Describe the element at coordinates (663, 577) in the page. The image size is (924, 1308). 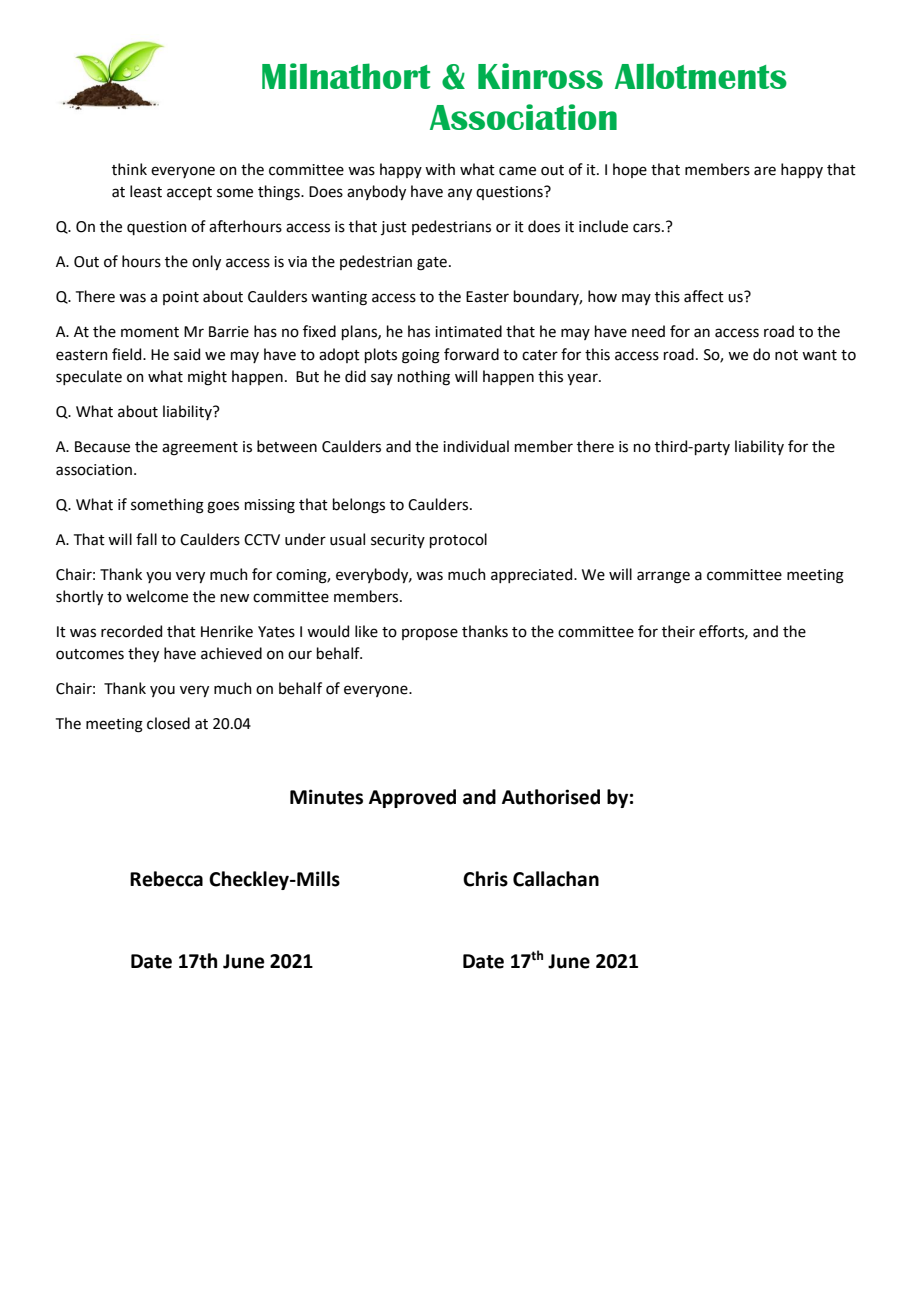
I see `arrange` at that location.
